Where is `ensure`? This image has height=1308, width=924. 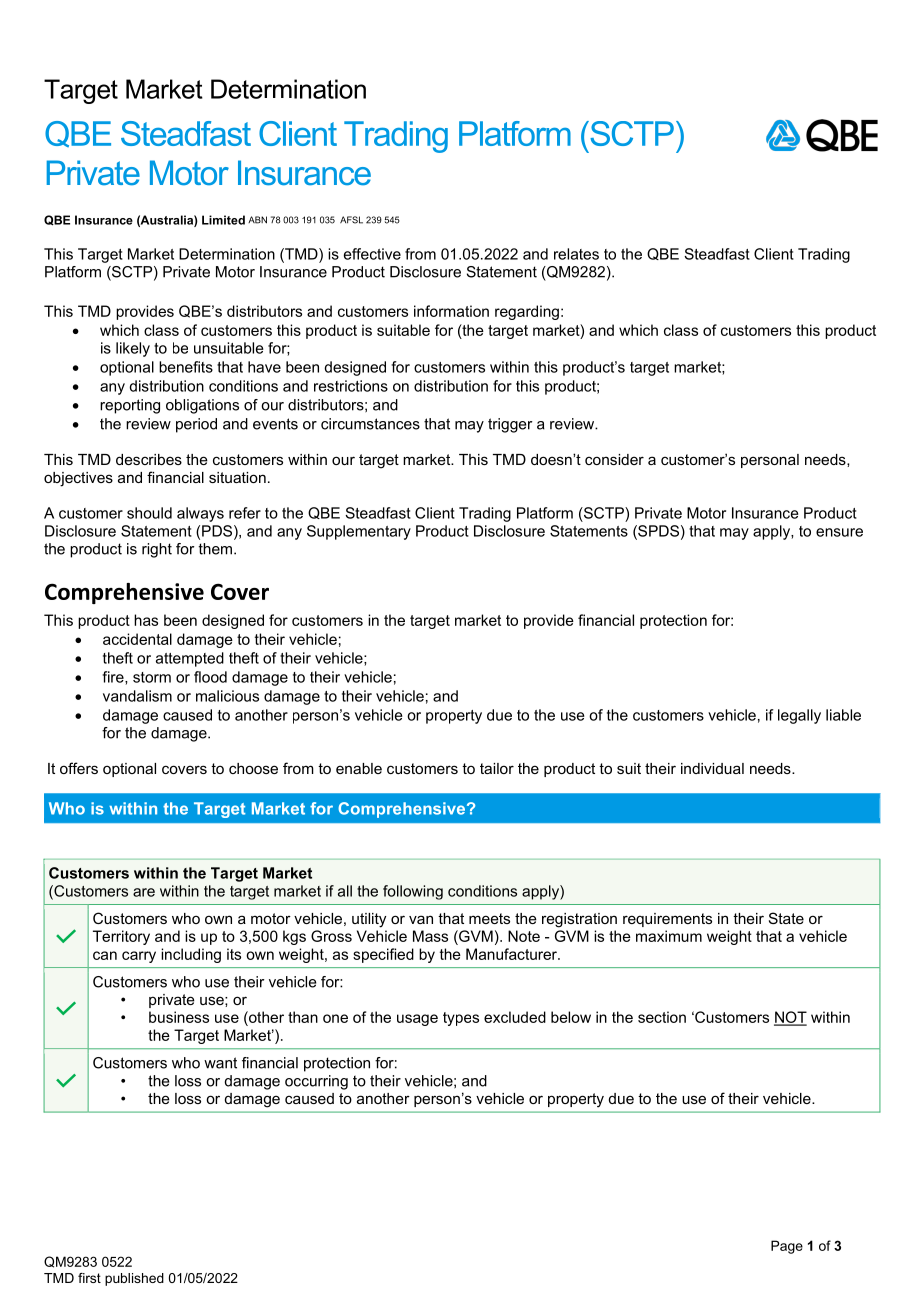 ensure is located at coordinates (839, 532).
